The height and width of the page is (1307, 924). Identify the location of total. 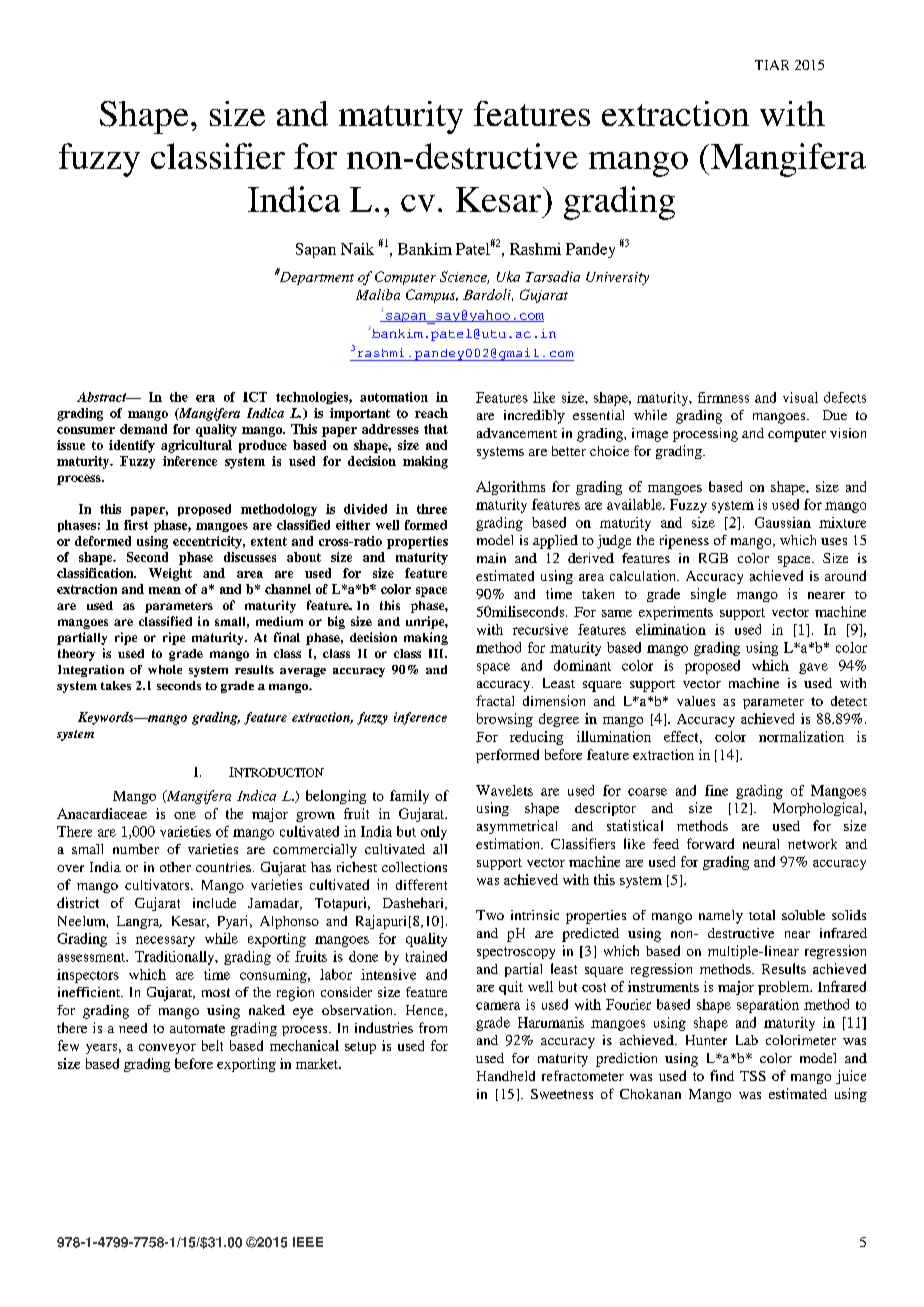
(762, 915).
